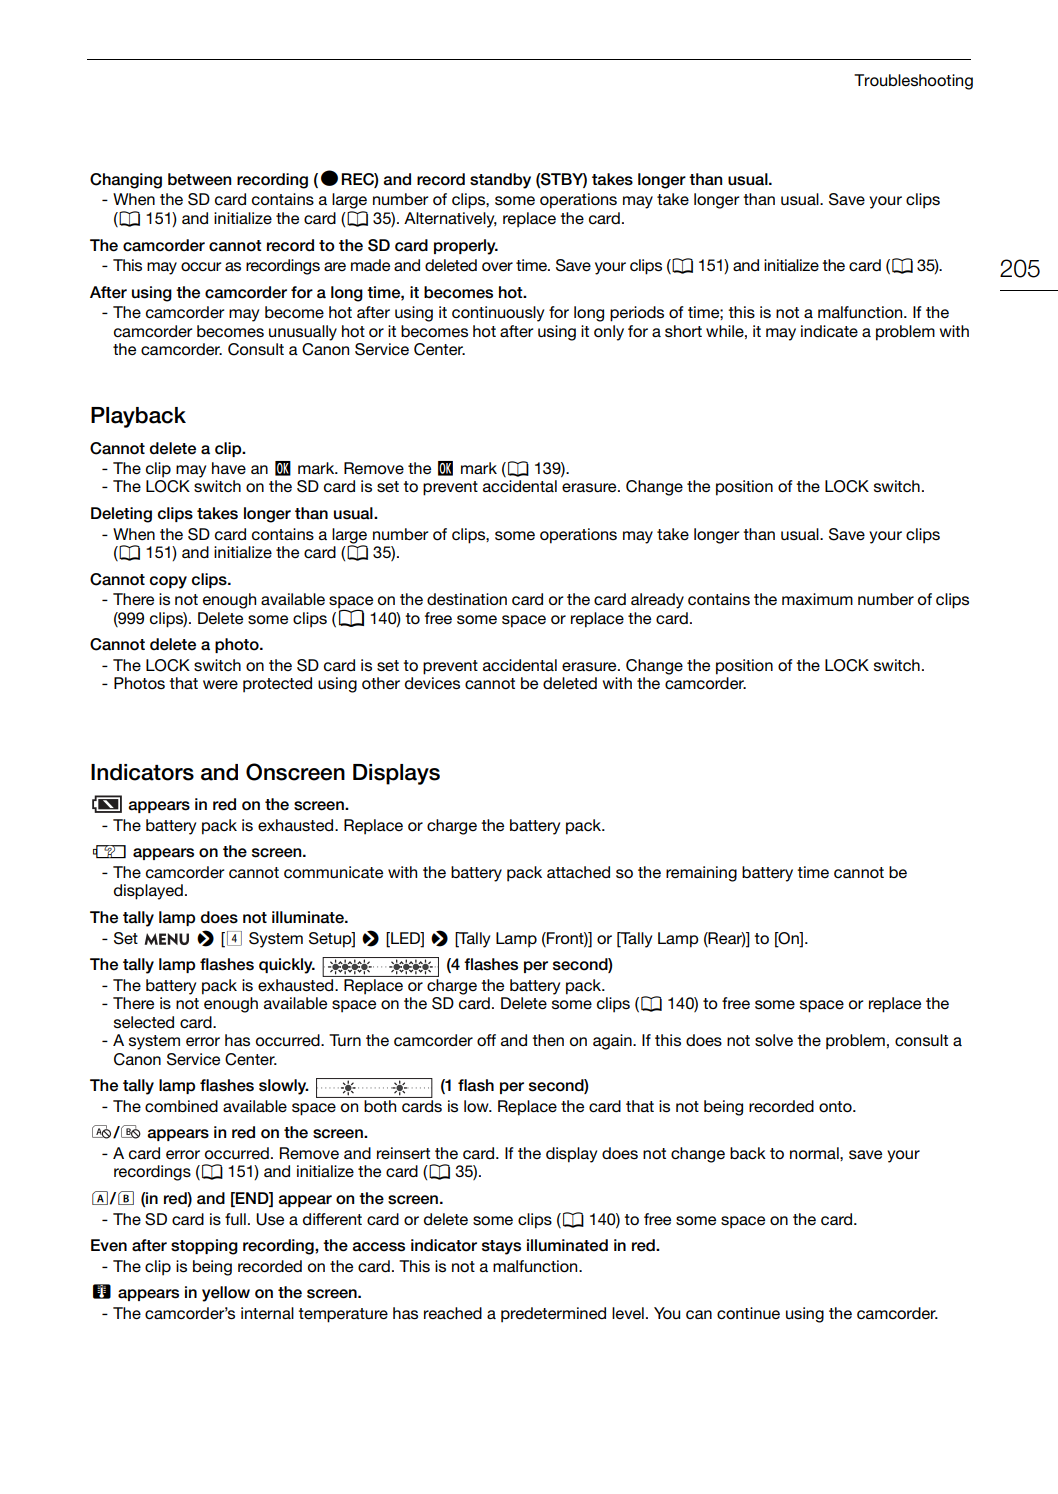 This screenshot has width=1058, height=1494. I want to click on standby, so click(500, 181).
